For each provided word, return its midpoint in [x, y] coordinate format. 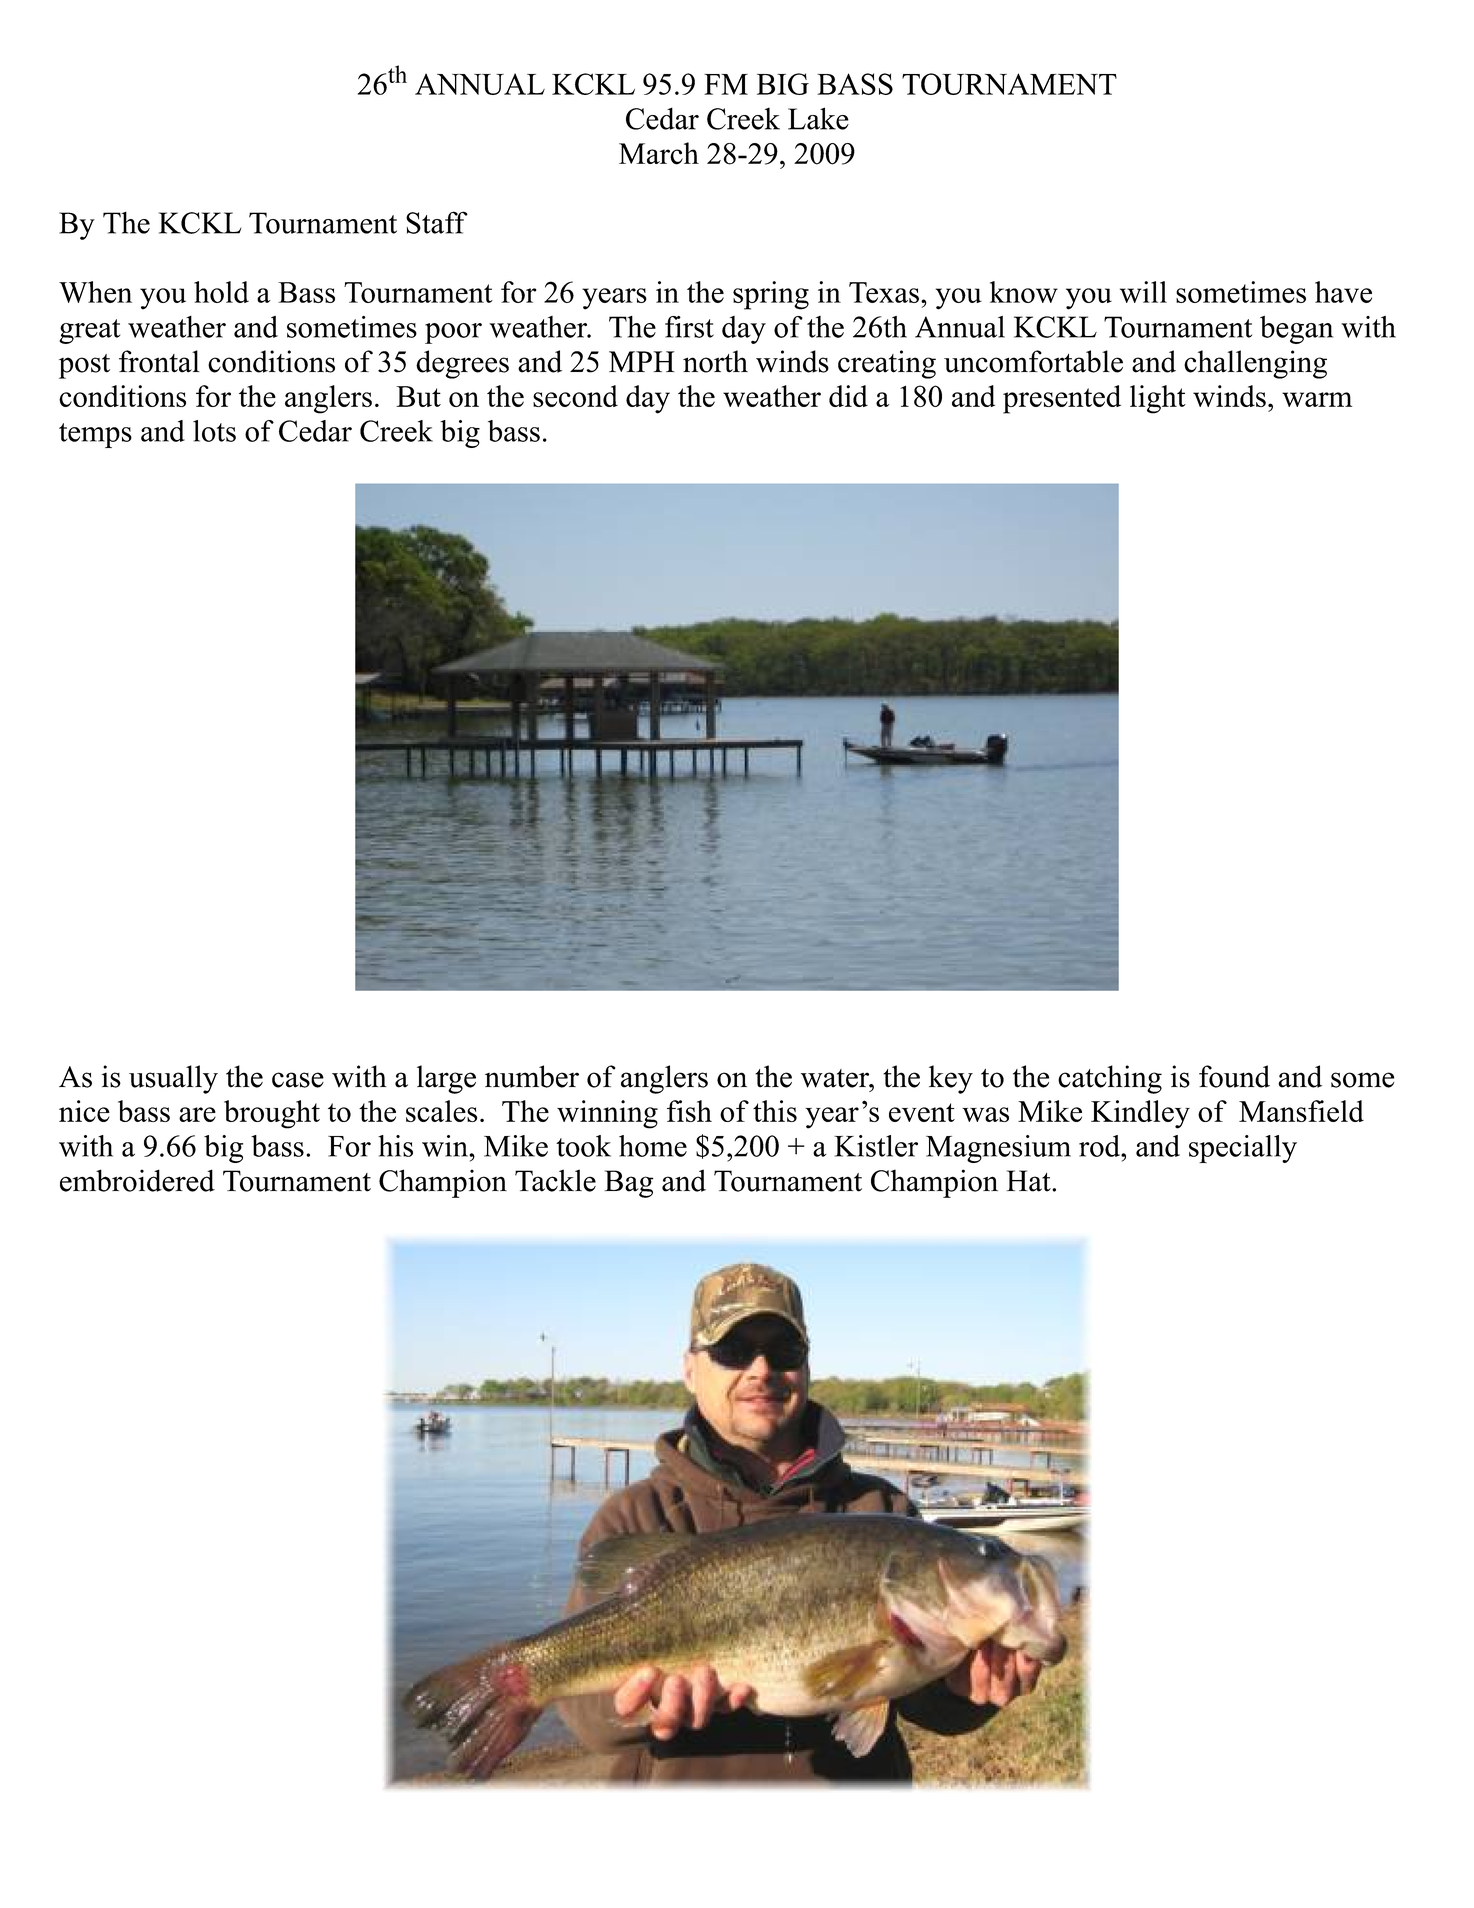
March [659, 153]
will [1143, 292]
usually [173, 1079]
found [1234, 1076]
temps [95, 435]
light [1158, 399]
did [848, 396]
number [532, 1076]
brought [272, 1114]
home [653, 1146]
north [715, 361]
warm [1317, 399]
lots [214, 431]
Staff [437, 222]
